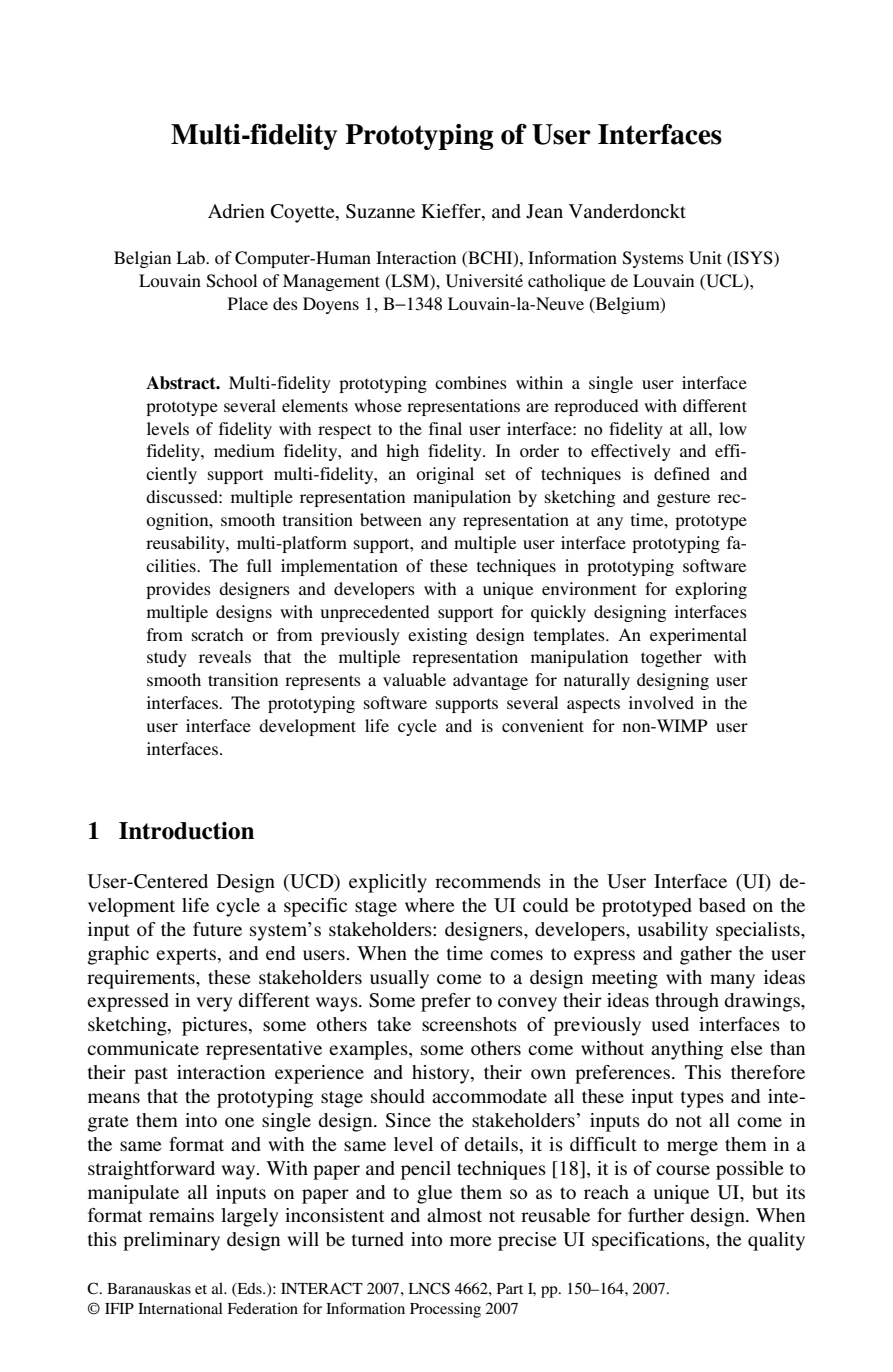  Describe the element at coordinates (661, 702) in the screenshot. I see `involved` at that location.
